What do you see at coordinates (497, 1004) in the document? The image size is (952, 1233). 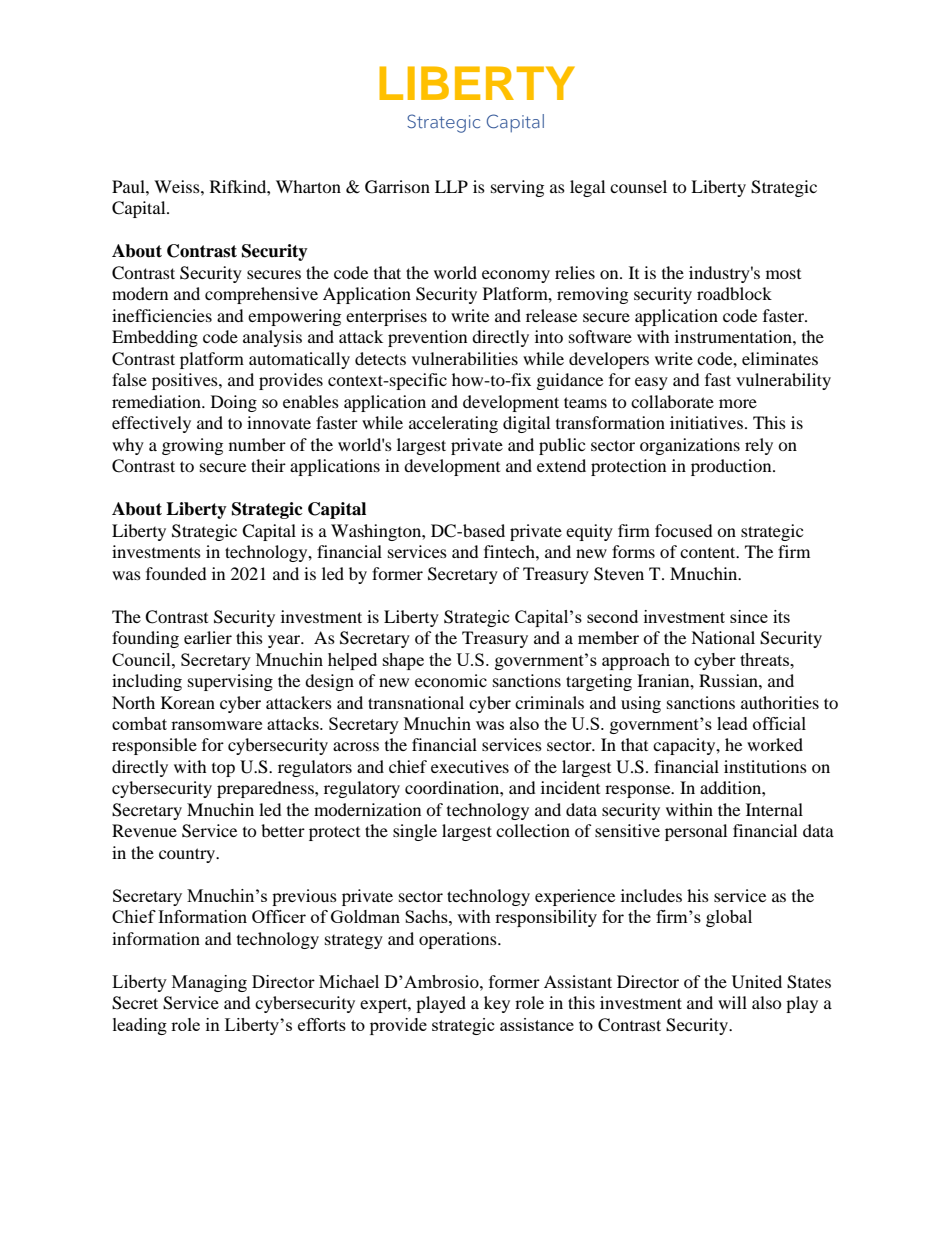 I see `key` at bounding box center [497, 1004].
